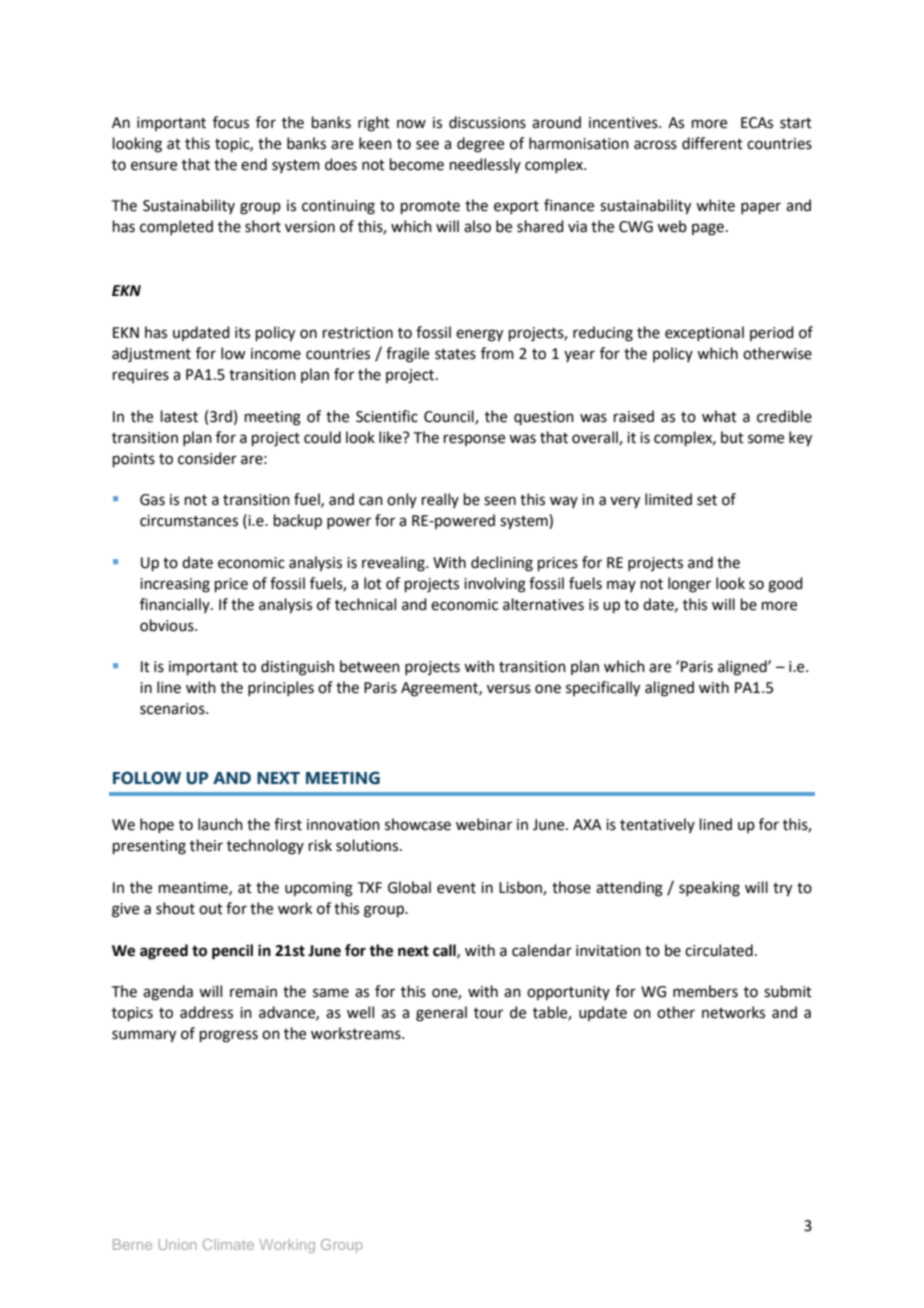 The height and width of the image is (1308, 924). What do you see at coordinates (480, 145) in the image?
I see `degree` at bounding box center [480, 145].
